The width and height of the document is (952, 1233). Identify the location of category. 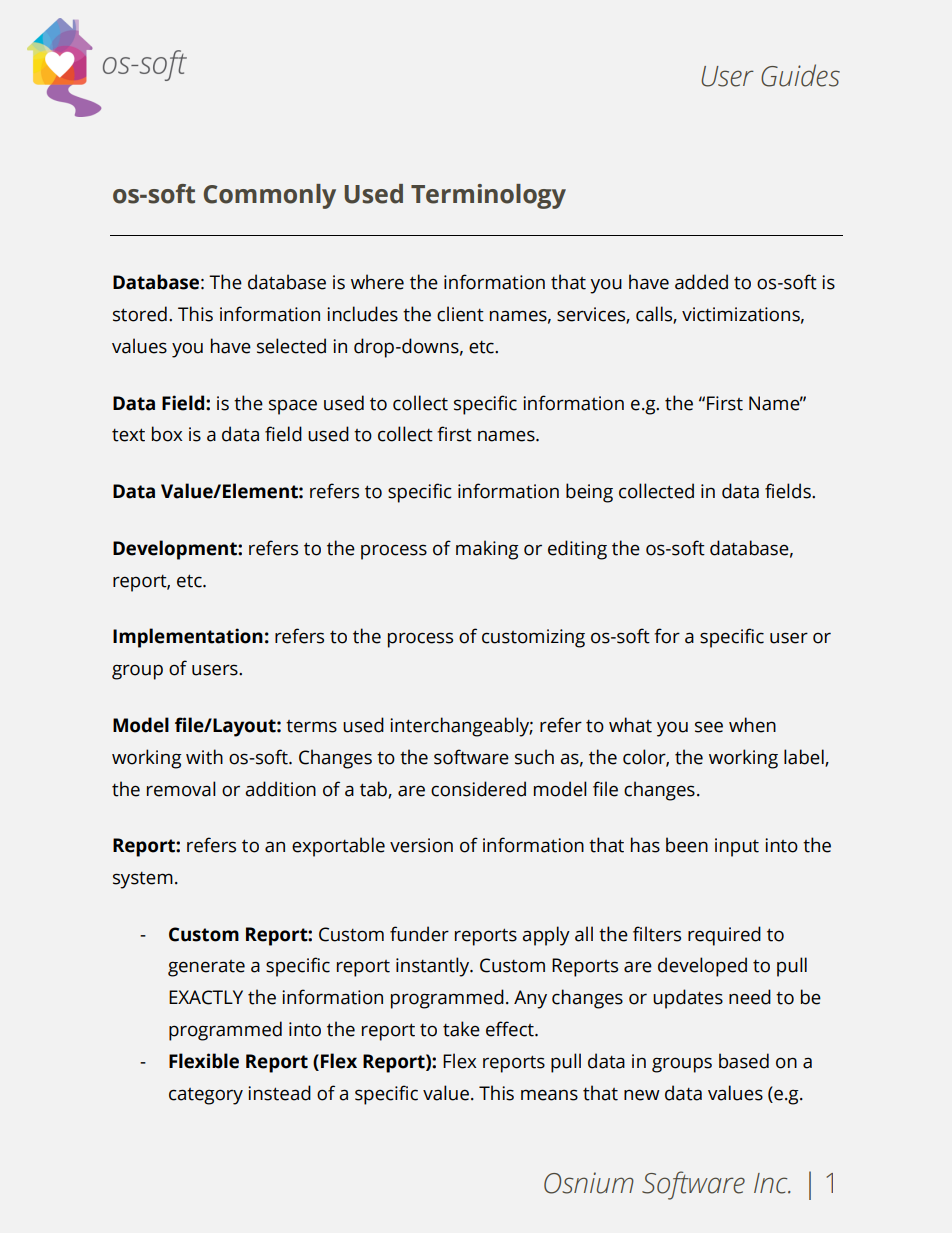
(206, 1096).
